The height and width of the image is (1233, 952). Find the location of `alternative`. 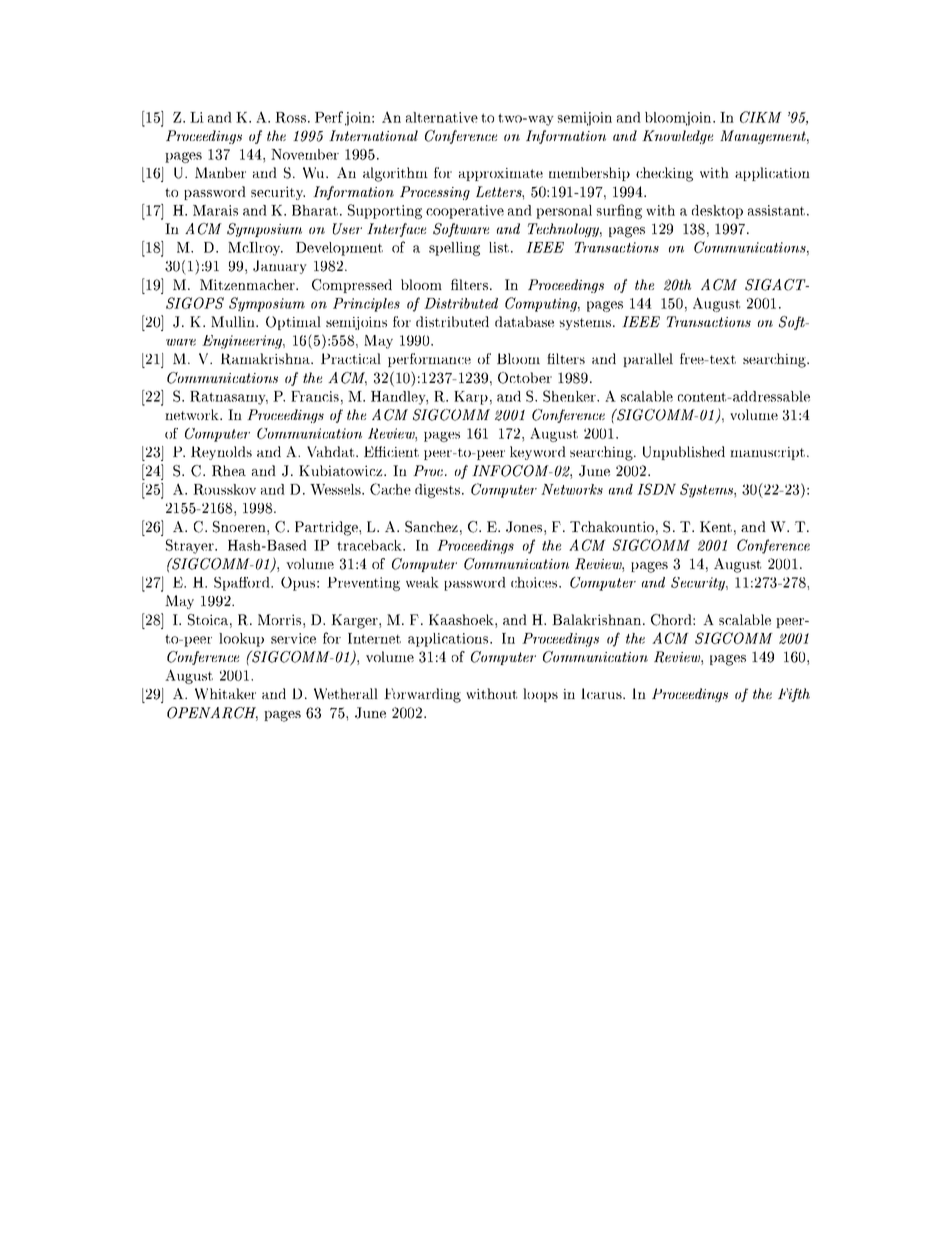

alternative is located at coordinates (442, 117).
